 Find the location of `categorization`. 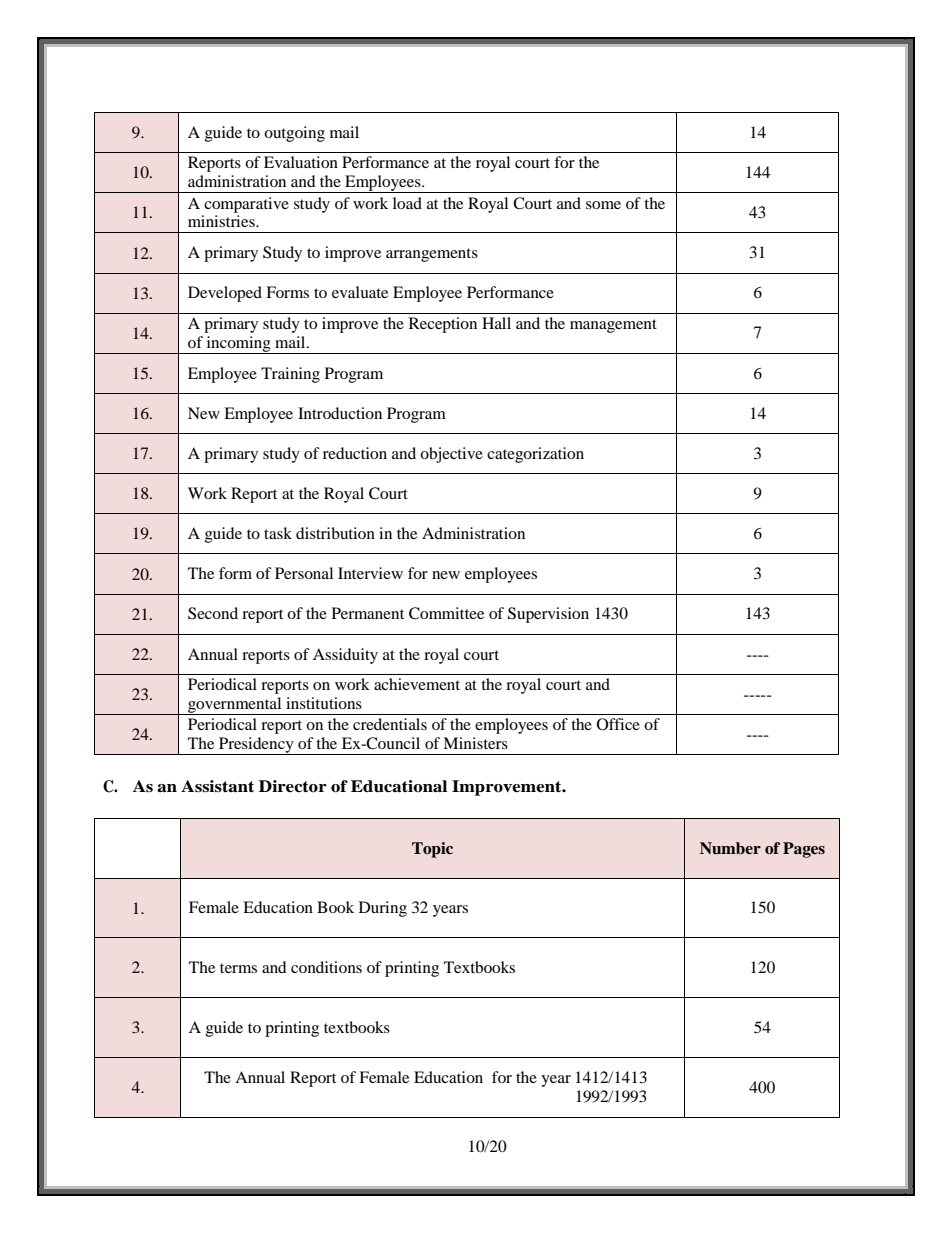

categorization is located at coordinates (535, 455).
